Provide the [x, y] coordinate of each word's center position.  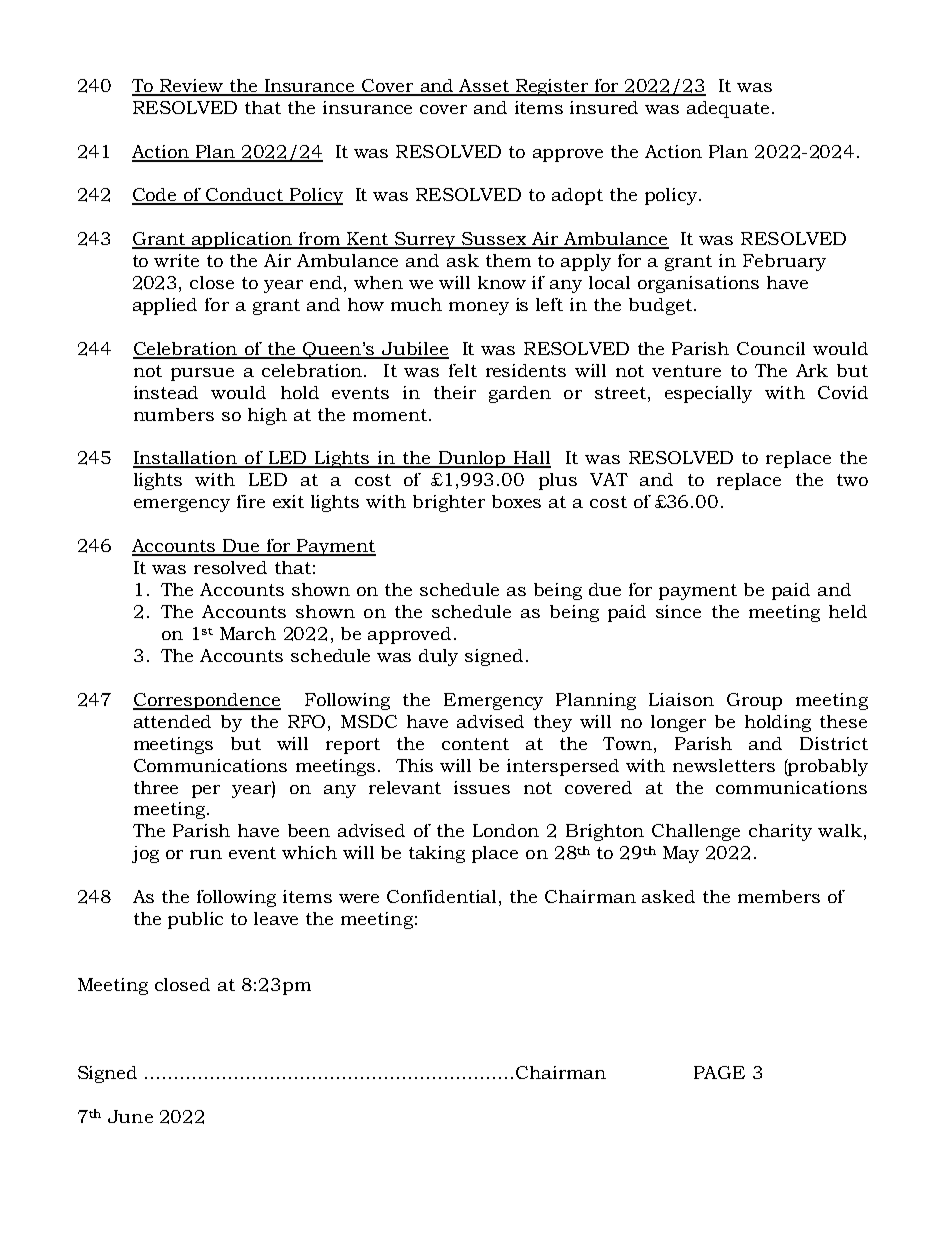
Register [552, 87]
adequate [728, 109]
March [248, 633]
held [848, 611]
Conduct [245, 196]
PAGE [719, 1072]
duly [438, 657]
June [130, 1116]
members [779, 896]
